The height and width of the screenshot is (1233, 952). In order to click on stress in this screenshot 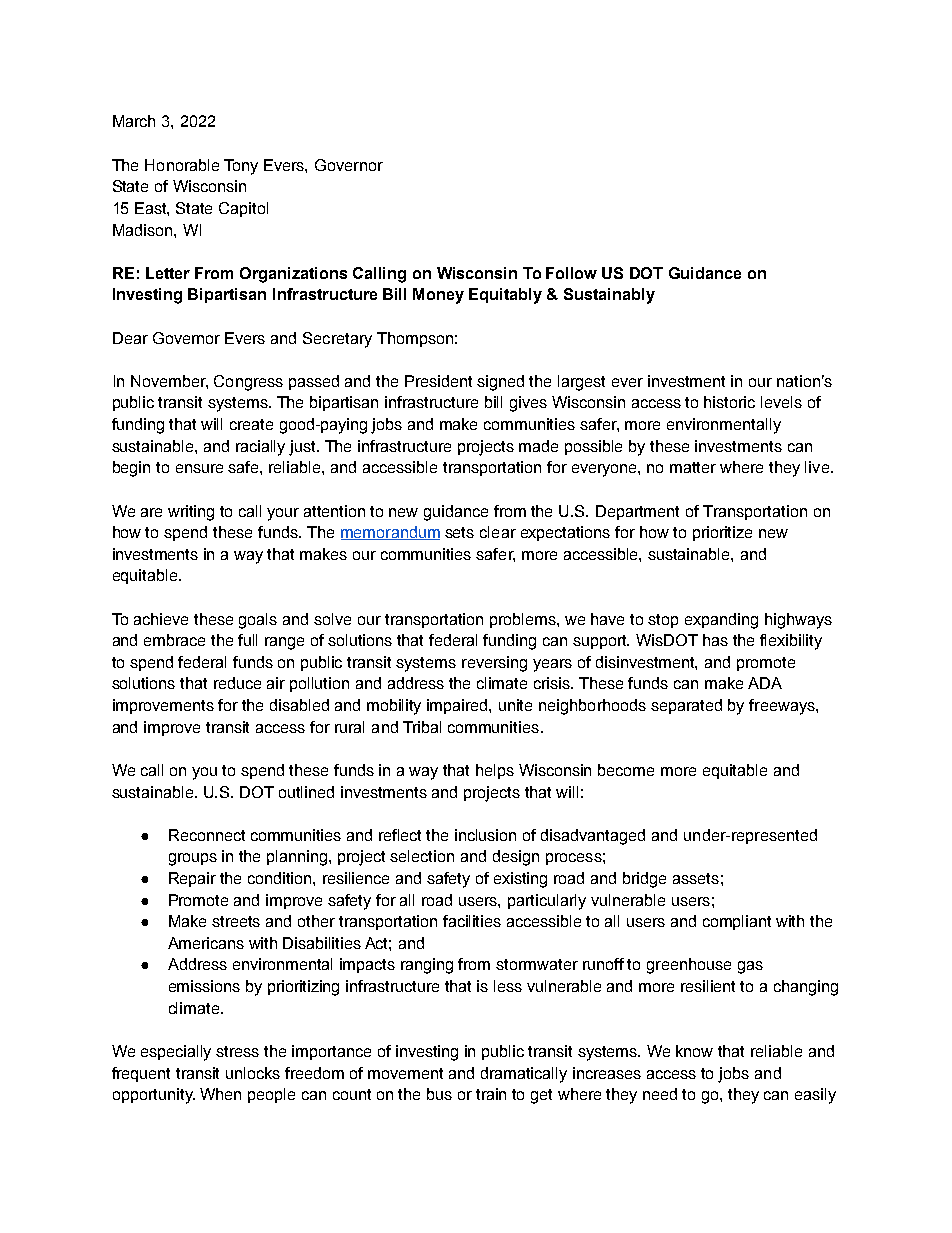, I will do `click(237, 1051)`.
